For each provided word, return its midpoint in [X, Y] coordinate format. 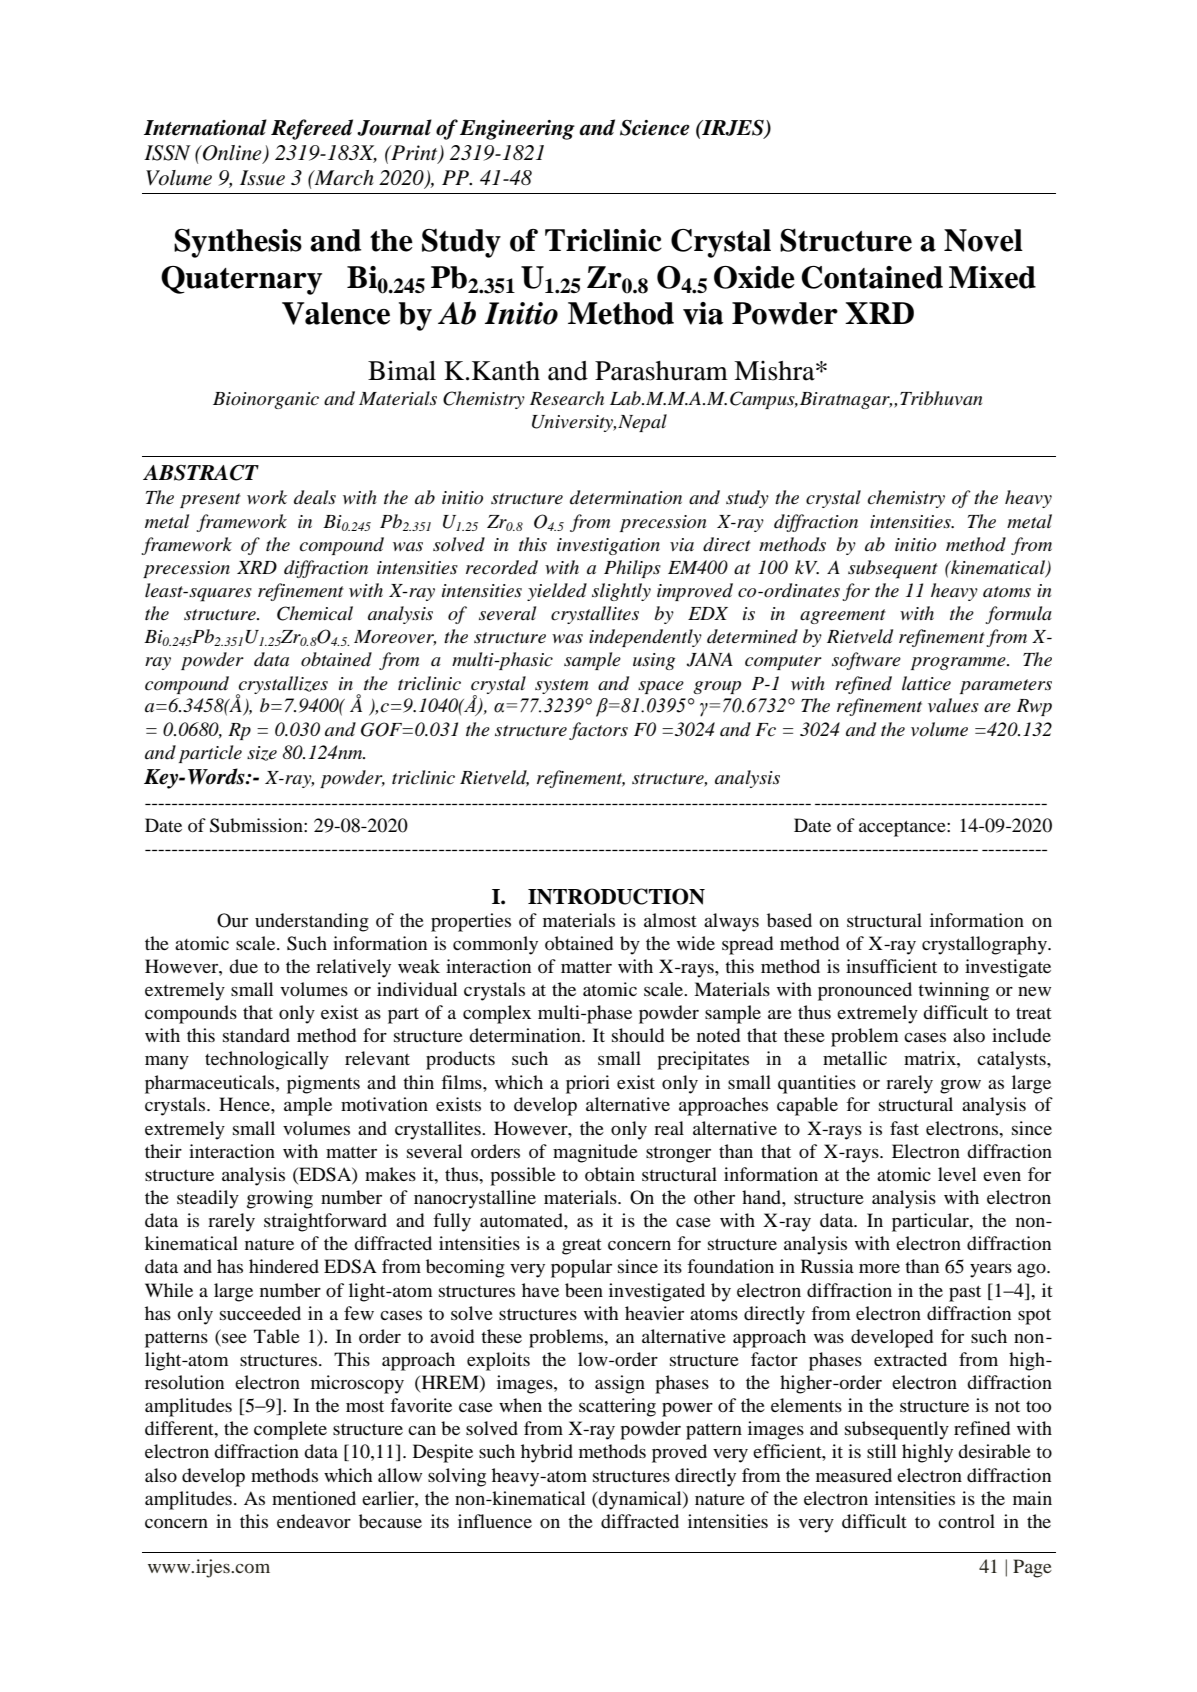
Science [655, 128]
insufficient [891, 966]
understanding [312, 922]
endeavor [314, 1521]
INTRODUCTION [616, 896]
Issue [262, 178]
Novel [983, 240]
